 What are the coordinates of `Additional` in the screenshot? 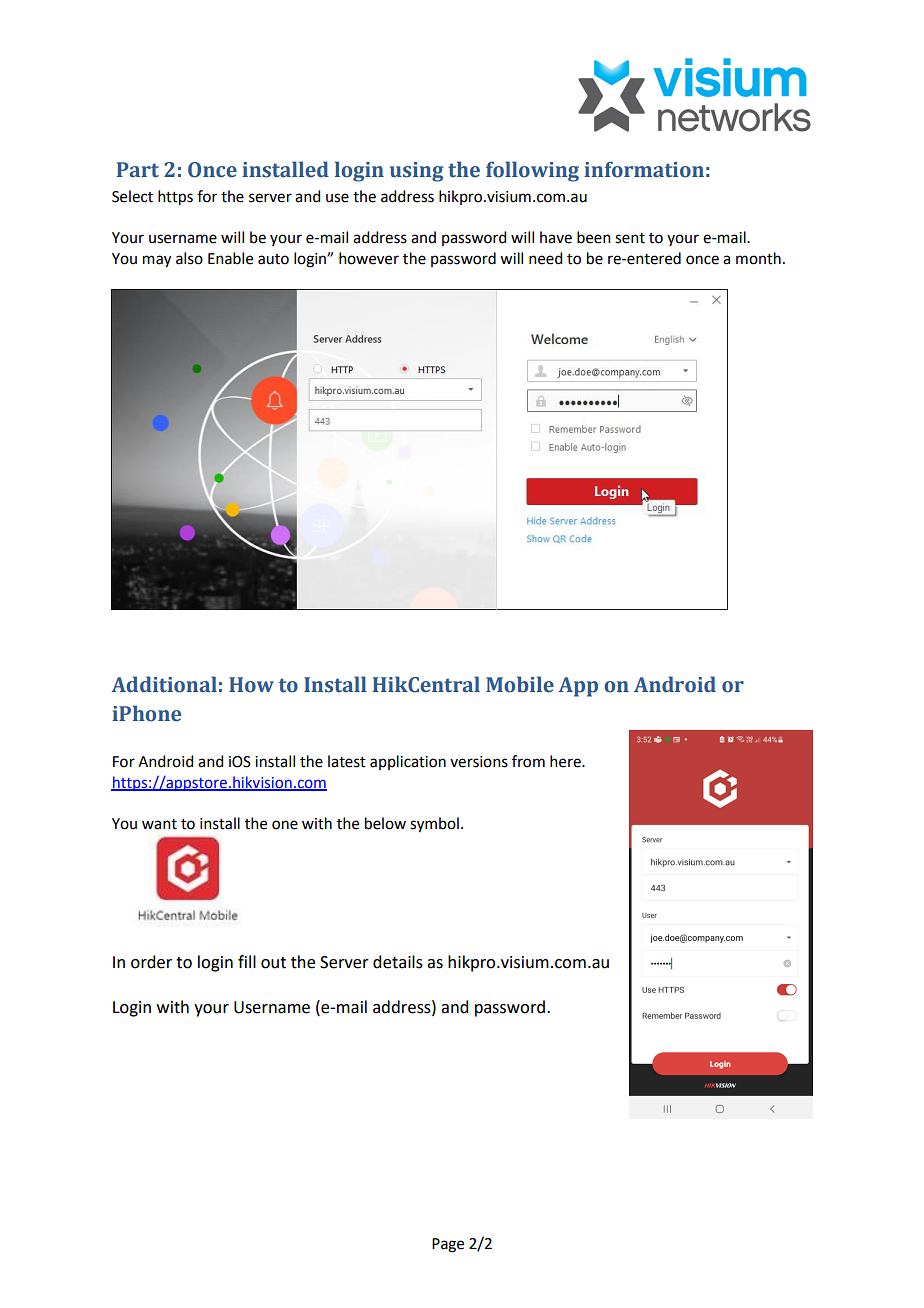 It's located at (164, 684).
